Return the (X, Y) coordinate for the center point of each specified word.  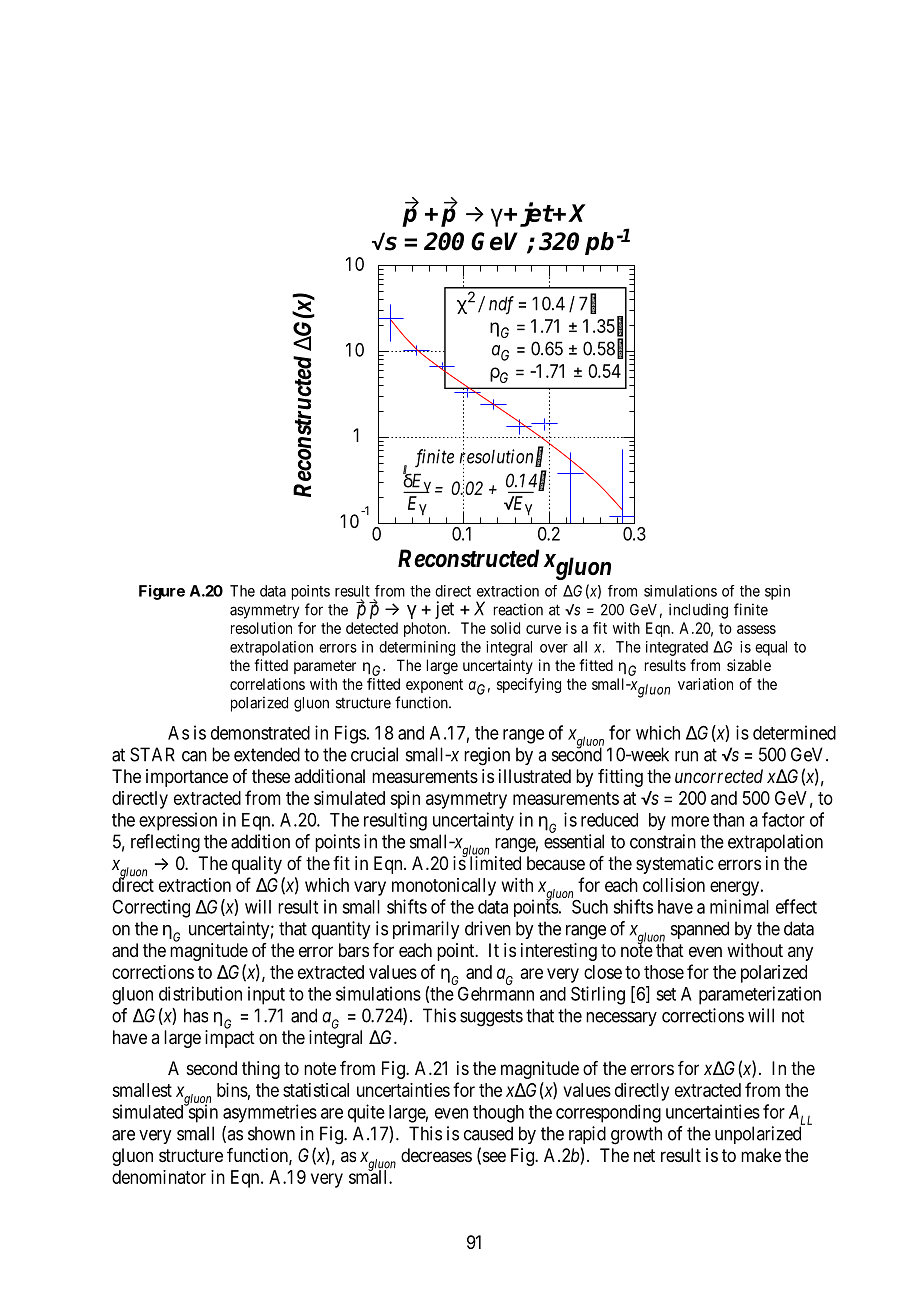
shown (271, 1133)
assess (756, 629)
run (686, 756)
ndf (501, 305)
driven (488, 928)
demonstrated (260, 733)
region (487, 756)
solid (505, 628)
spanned (700, 930)
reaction (518, 609)
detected (372, 628)
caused (488, 1133)
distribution (200, 993)
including (698, 611)
